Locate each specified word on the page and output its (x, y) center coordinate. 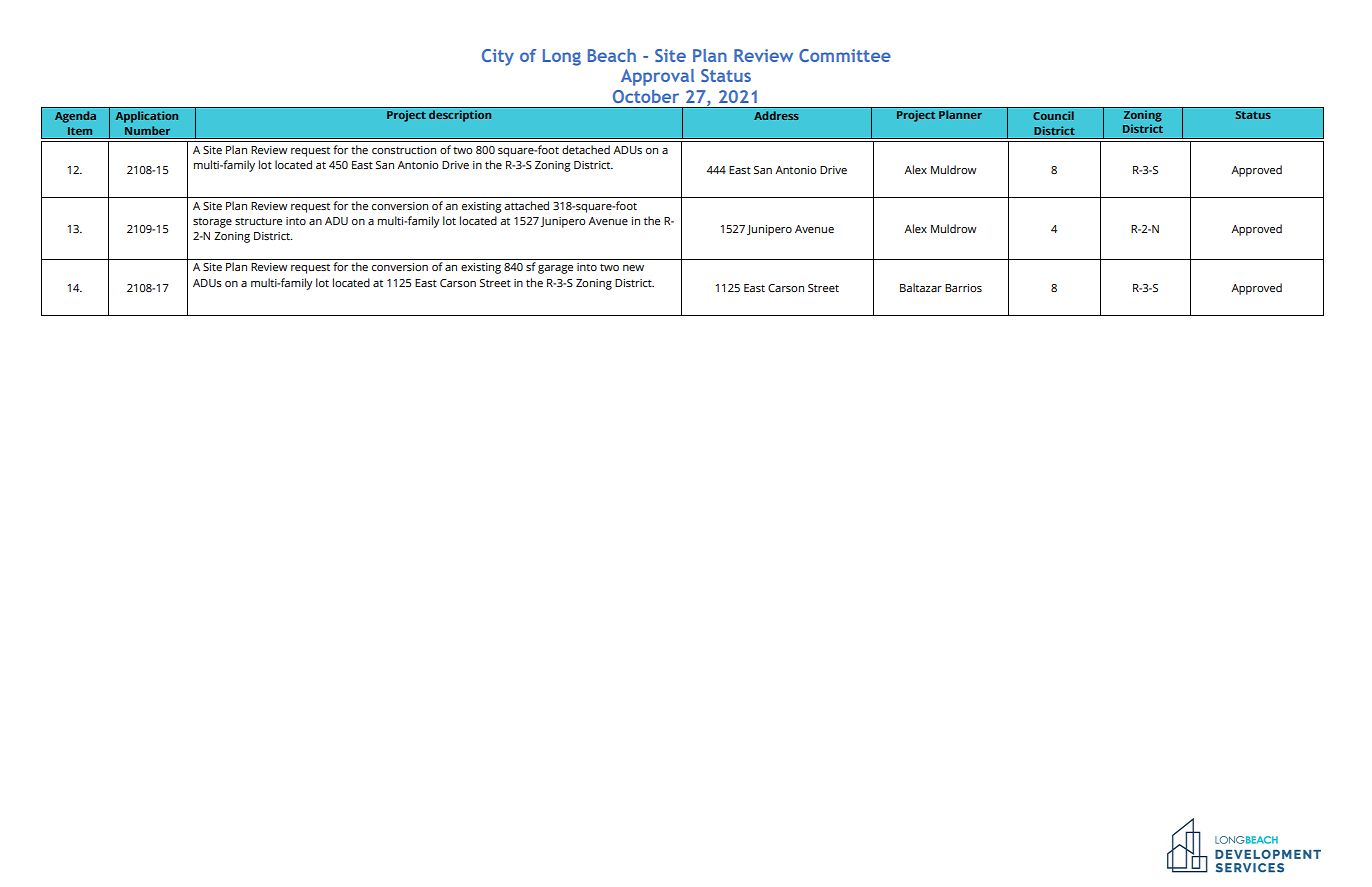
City (498, 57)
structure (258, 221)
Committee (845, 55)
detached (586, 149)
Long (562, 57)
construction (404, 150)
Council (1053, 115)
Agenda (75, 117)
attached (526, 205)
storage (212, 223)
